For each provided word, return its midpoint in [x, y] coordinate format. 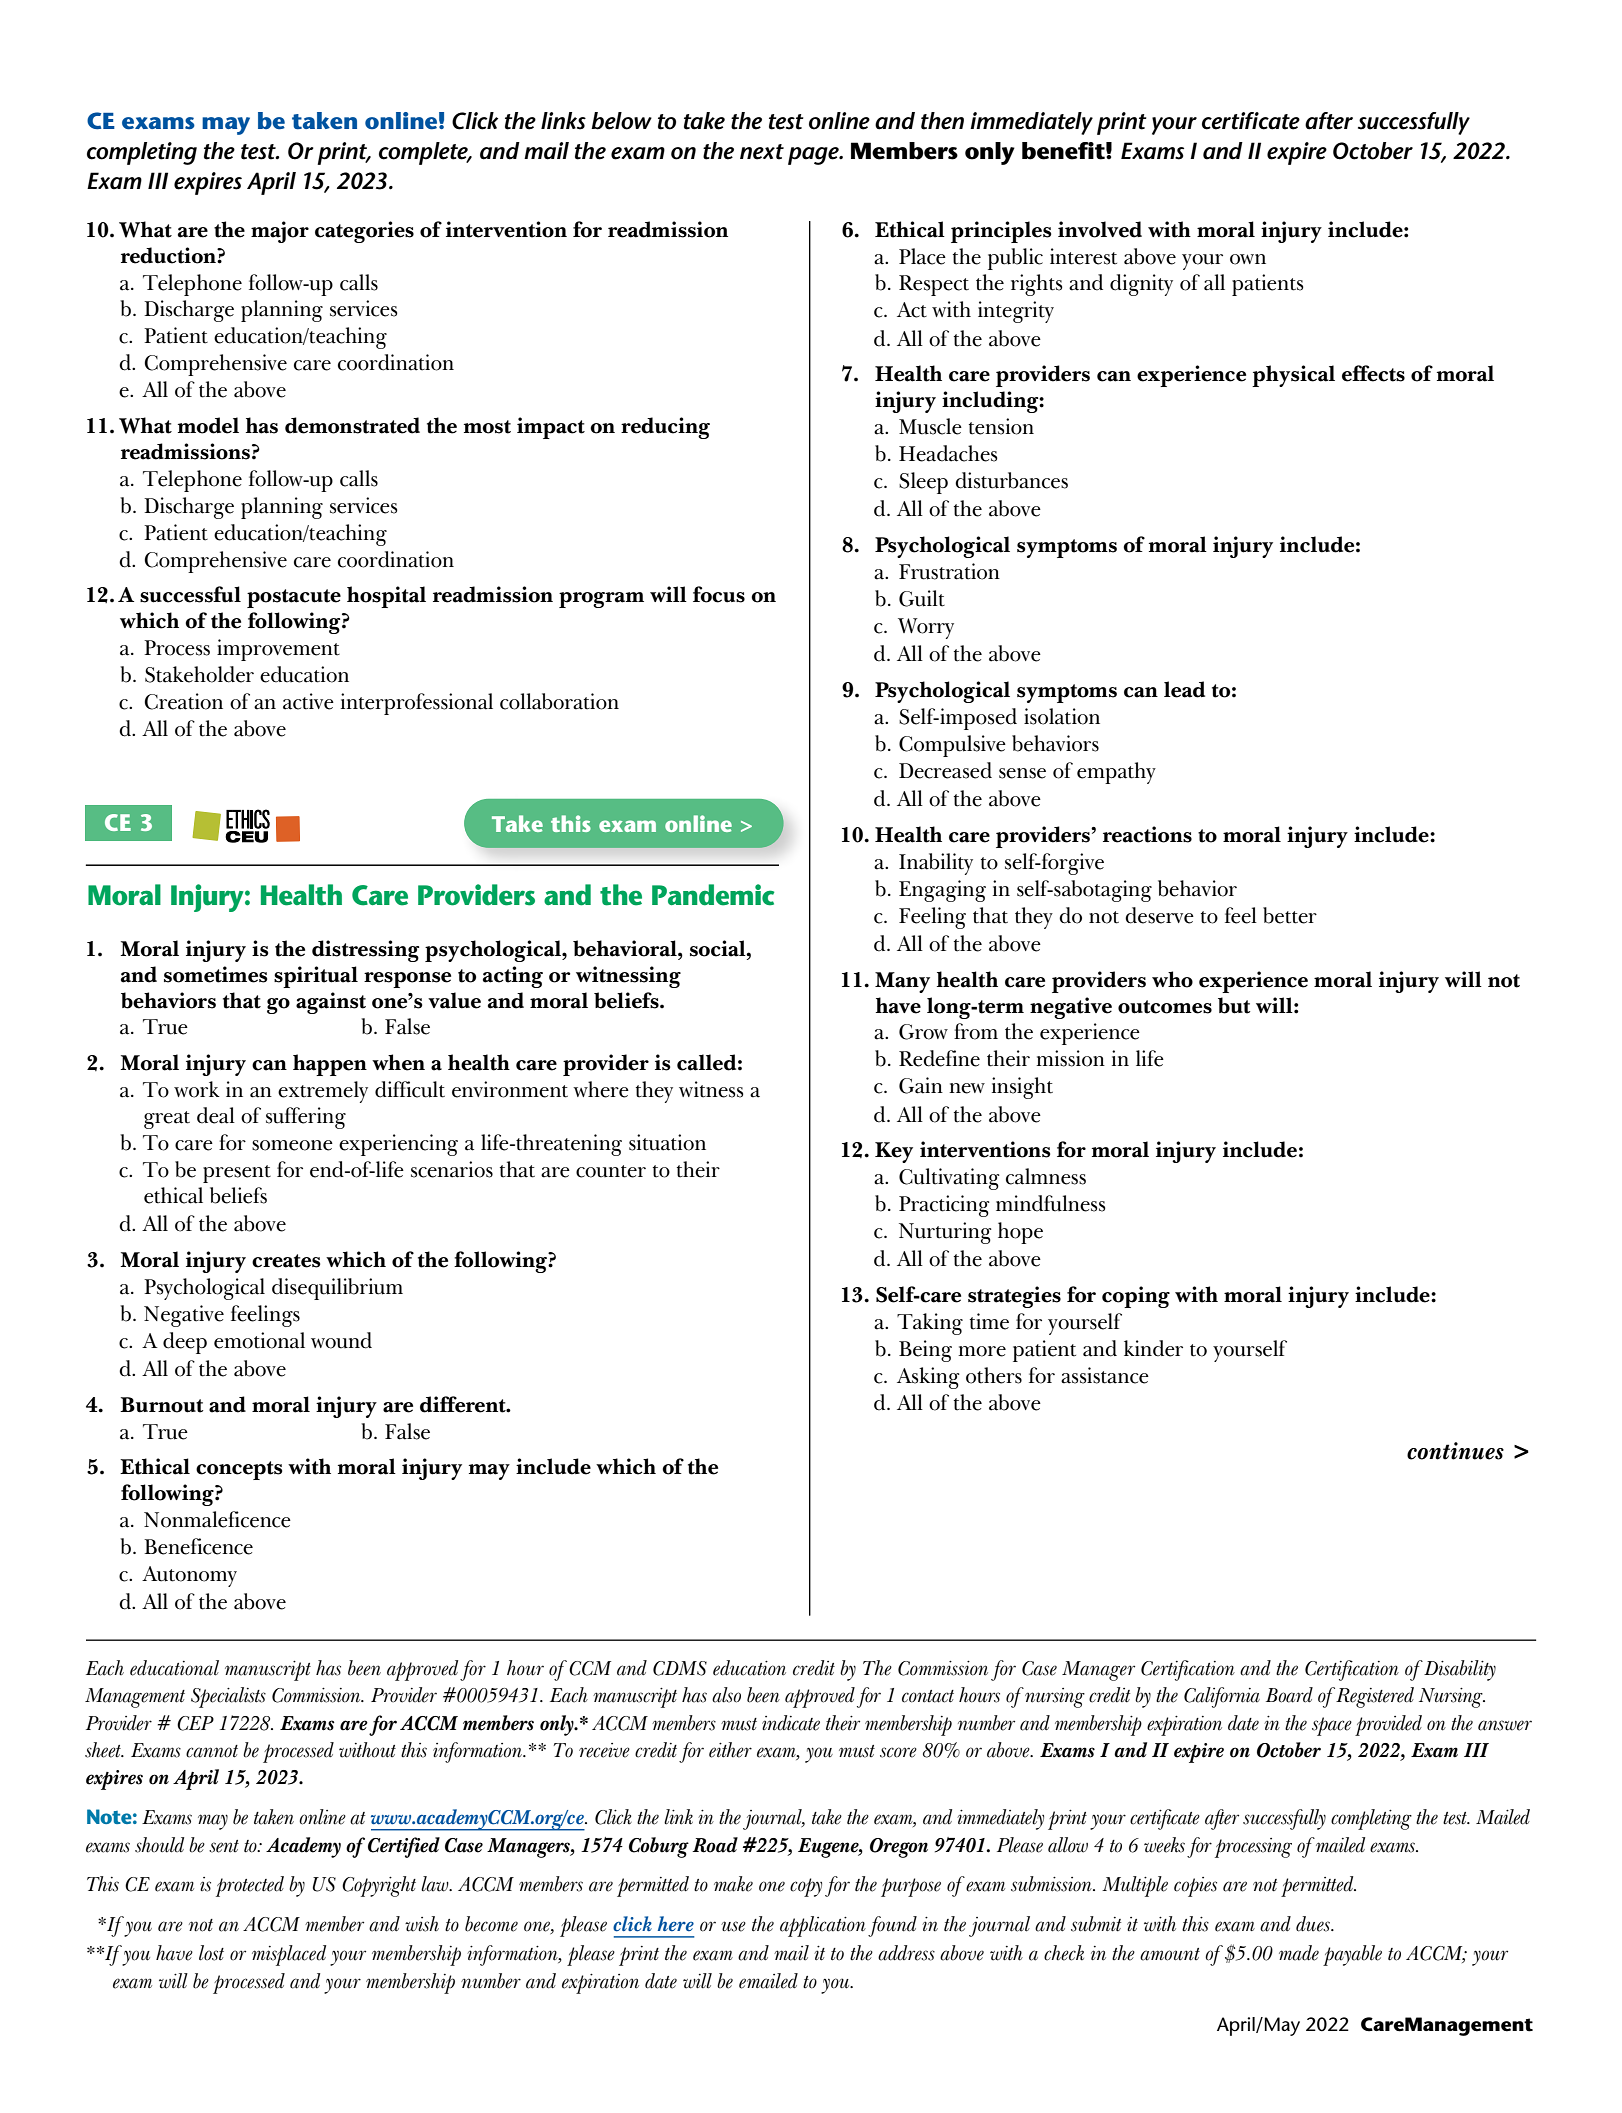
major [280, 232]
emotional [259, 1340]
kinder [1153, 1348]
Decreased [945, 770]
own [1248, 259]
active [308, 701]
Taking [930, 1324]
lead [1184, 689]
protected [250, 1886]
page [814, 156]
